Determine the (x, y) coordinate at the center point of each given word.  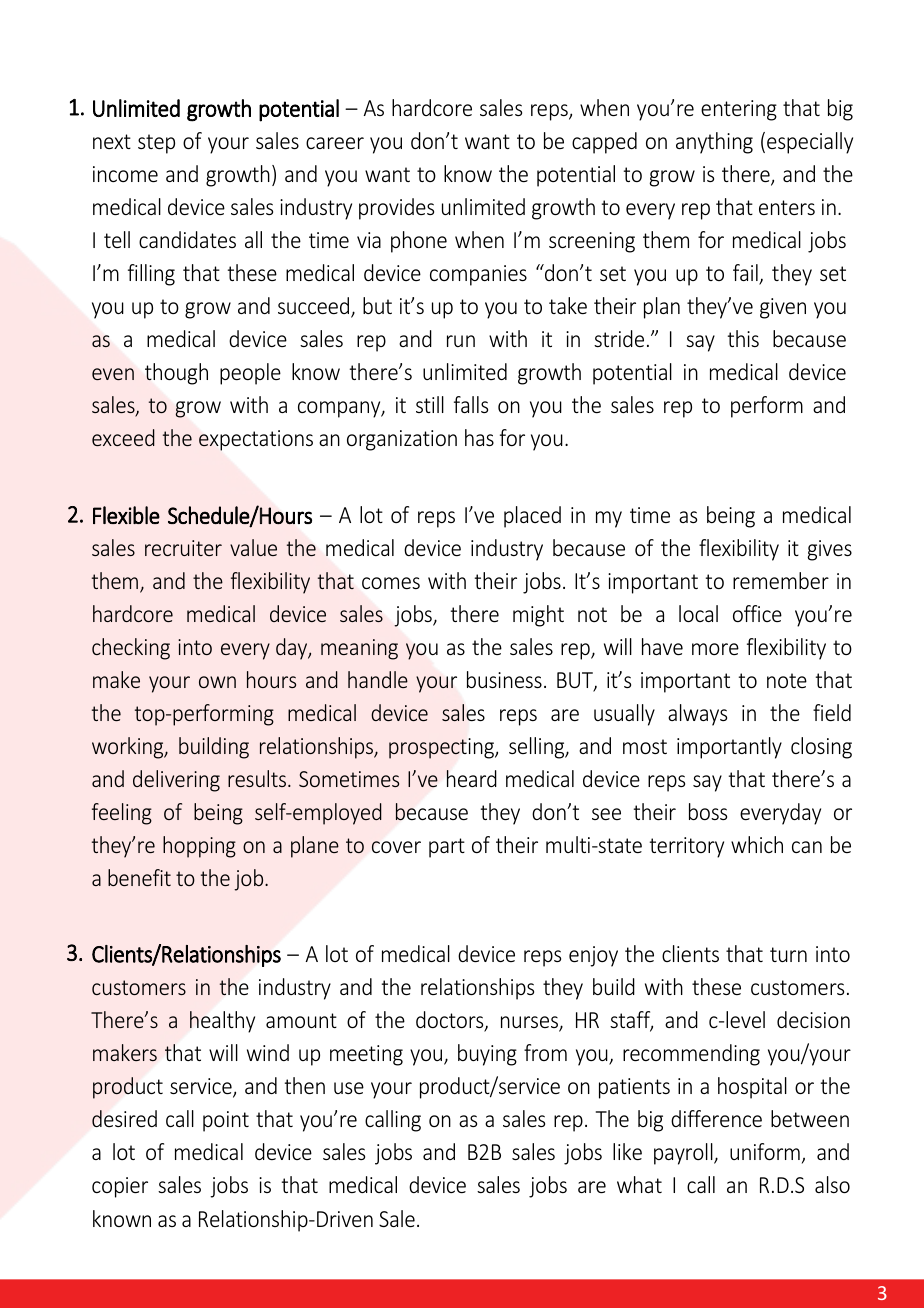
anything (714, 143)
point (226, 1121)
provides (396, 209)
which (757, 844)
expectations (256, 440)
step (156, 144)
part (447, 848)
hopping (199, 847)
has (479, 437)
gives (829, 550)
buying (487, 1055)
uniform (765, 1151)
